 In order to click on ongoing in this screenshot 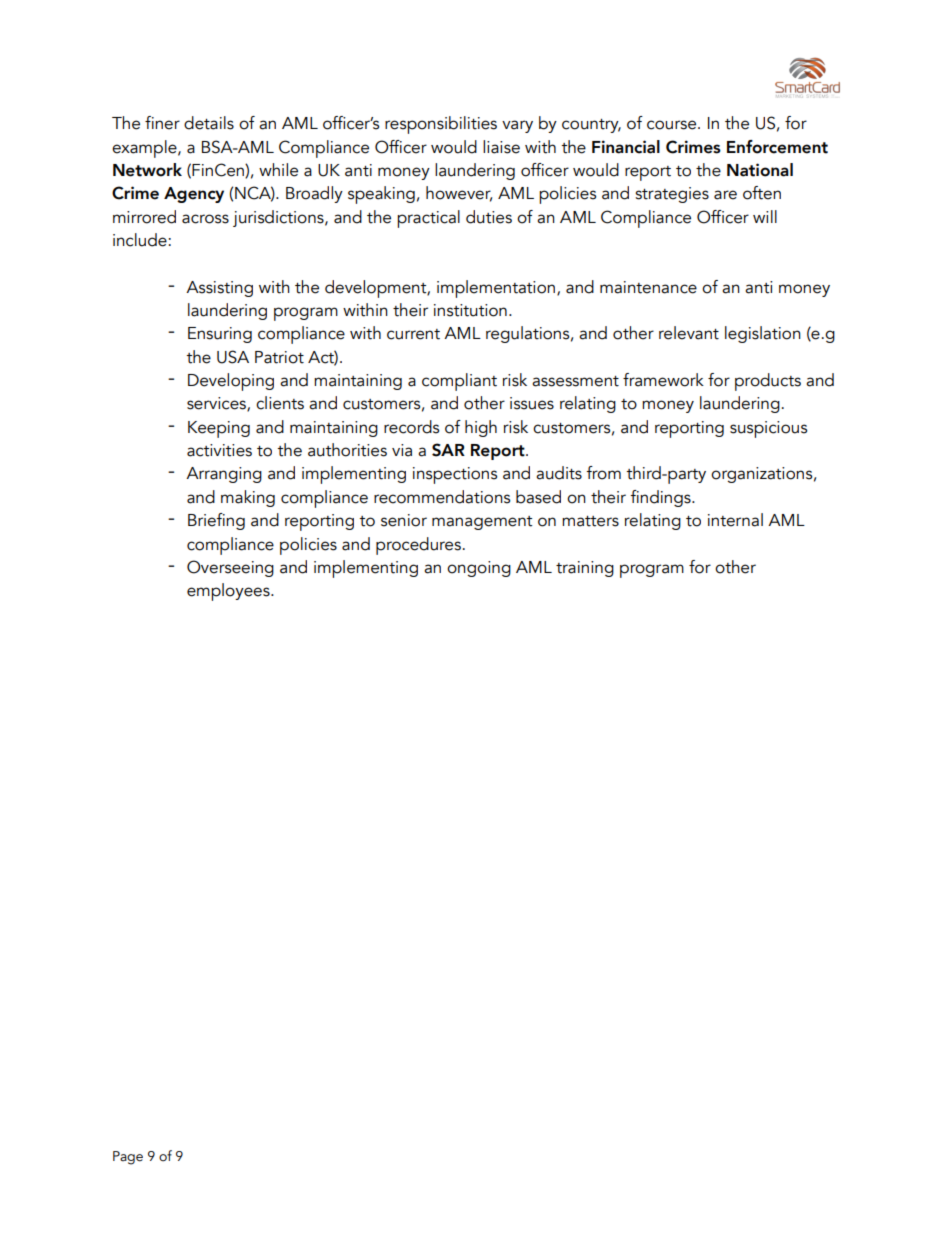, I will do `click(479, 569)`.
